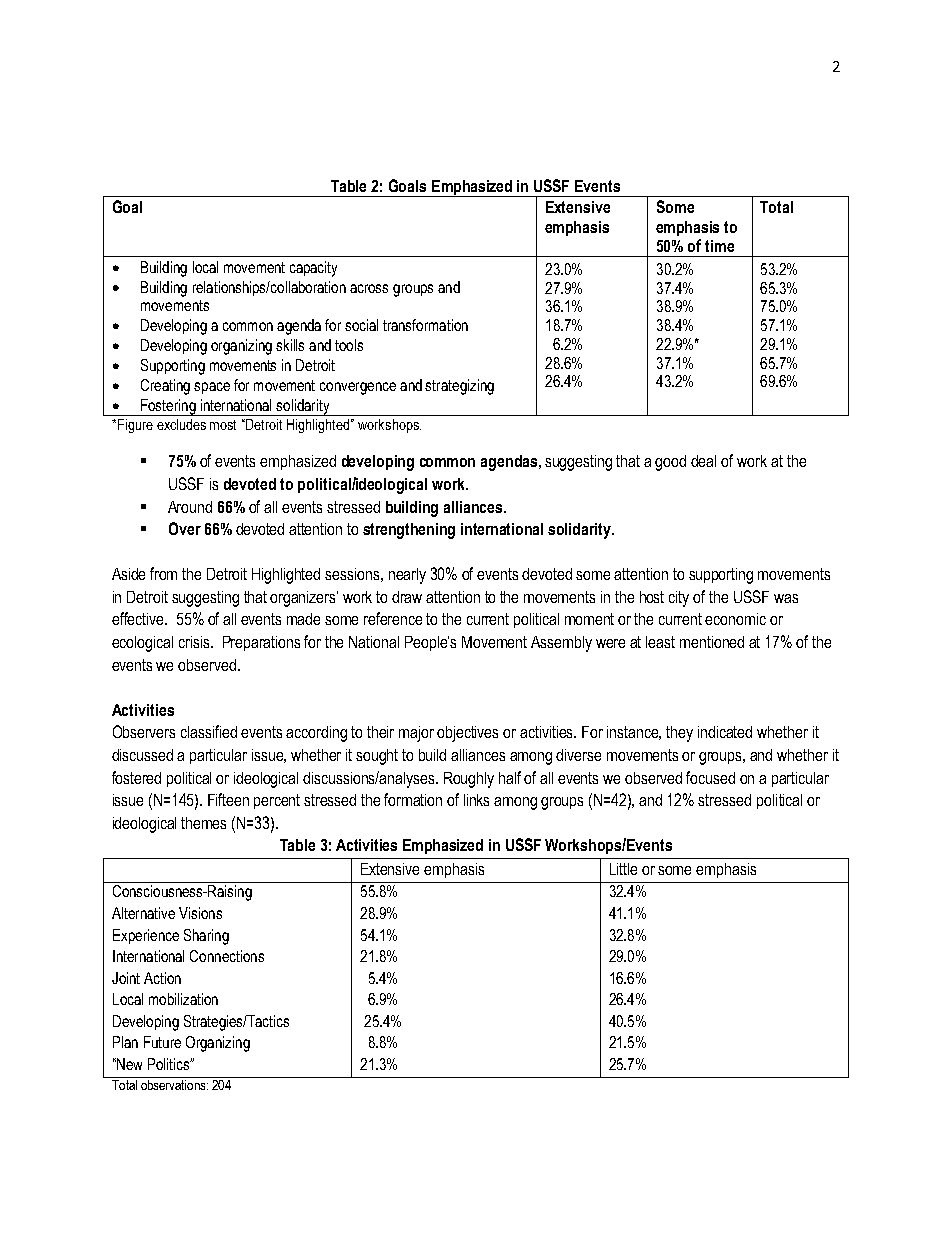 This screenshot has width=952, height=1233. What do you see at coordinates (476, 800) in the screenshot?
I see `links` at bounding box center [476, 800].
